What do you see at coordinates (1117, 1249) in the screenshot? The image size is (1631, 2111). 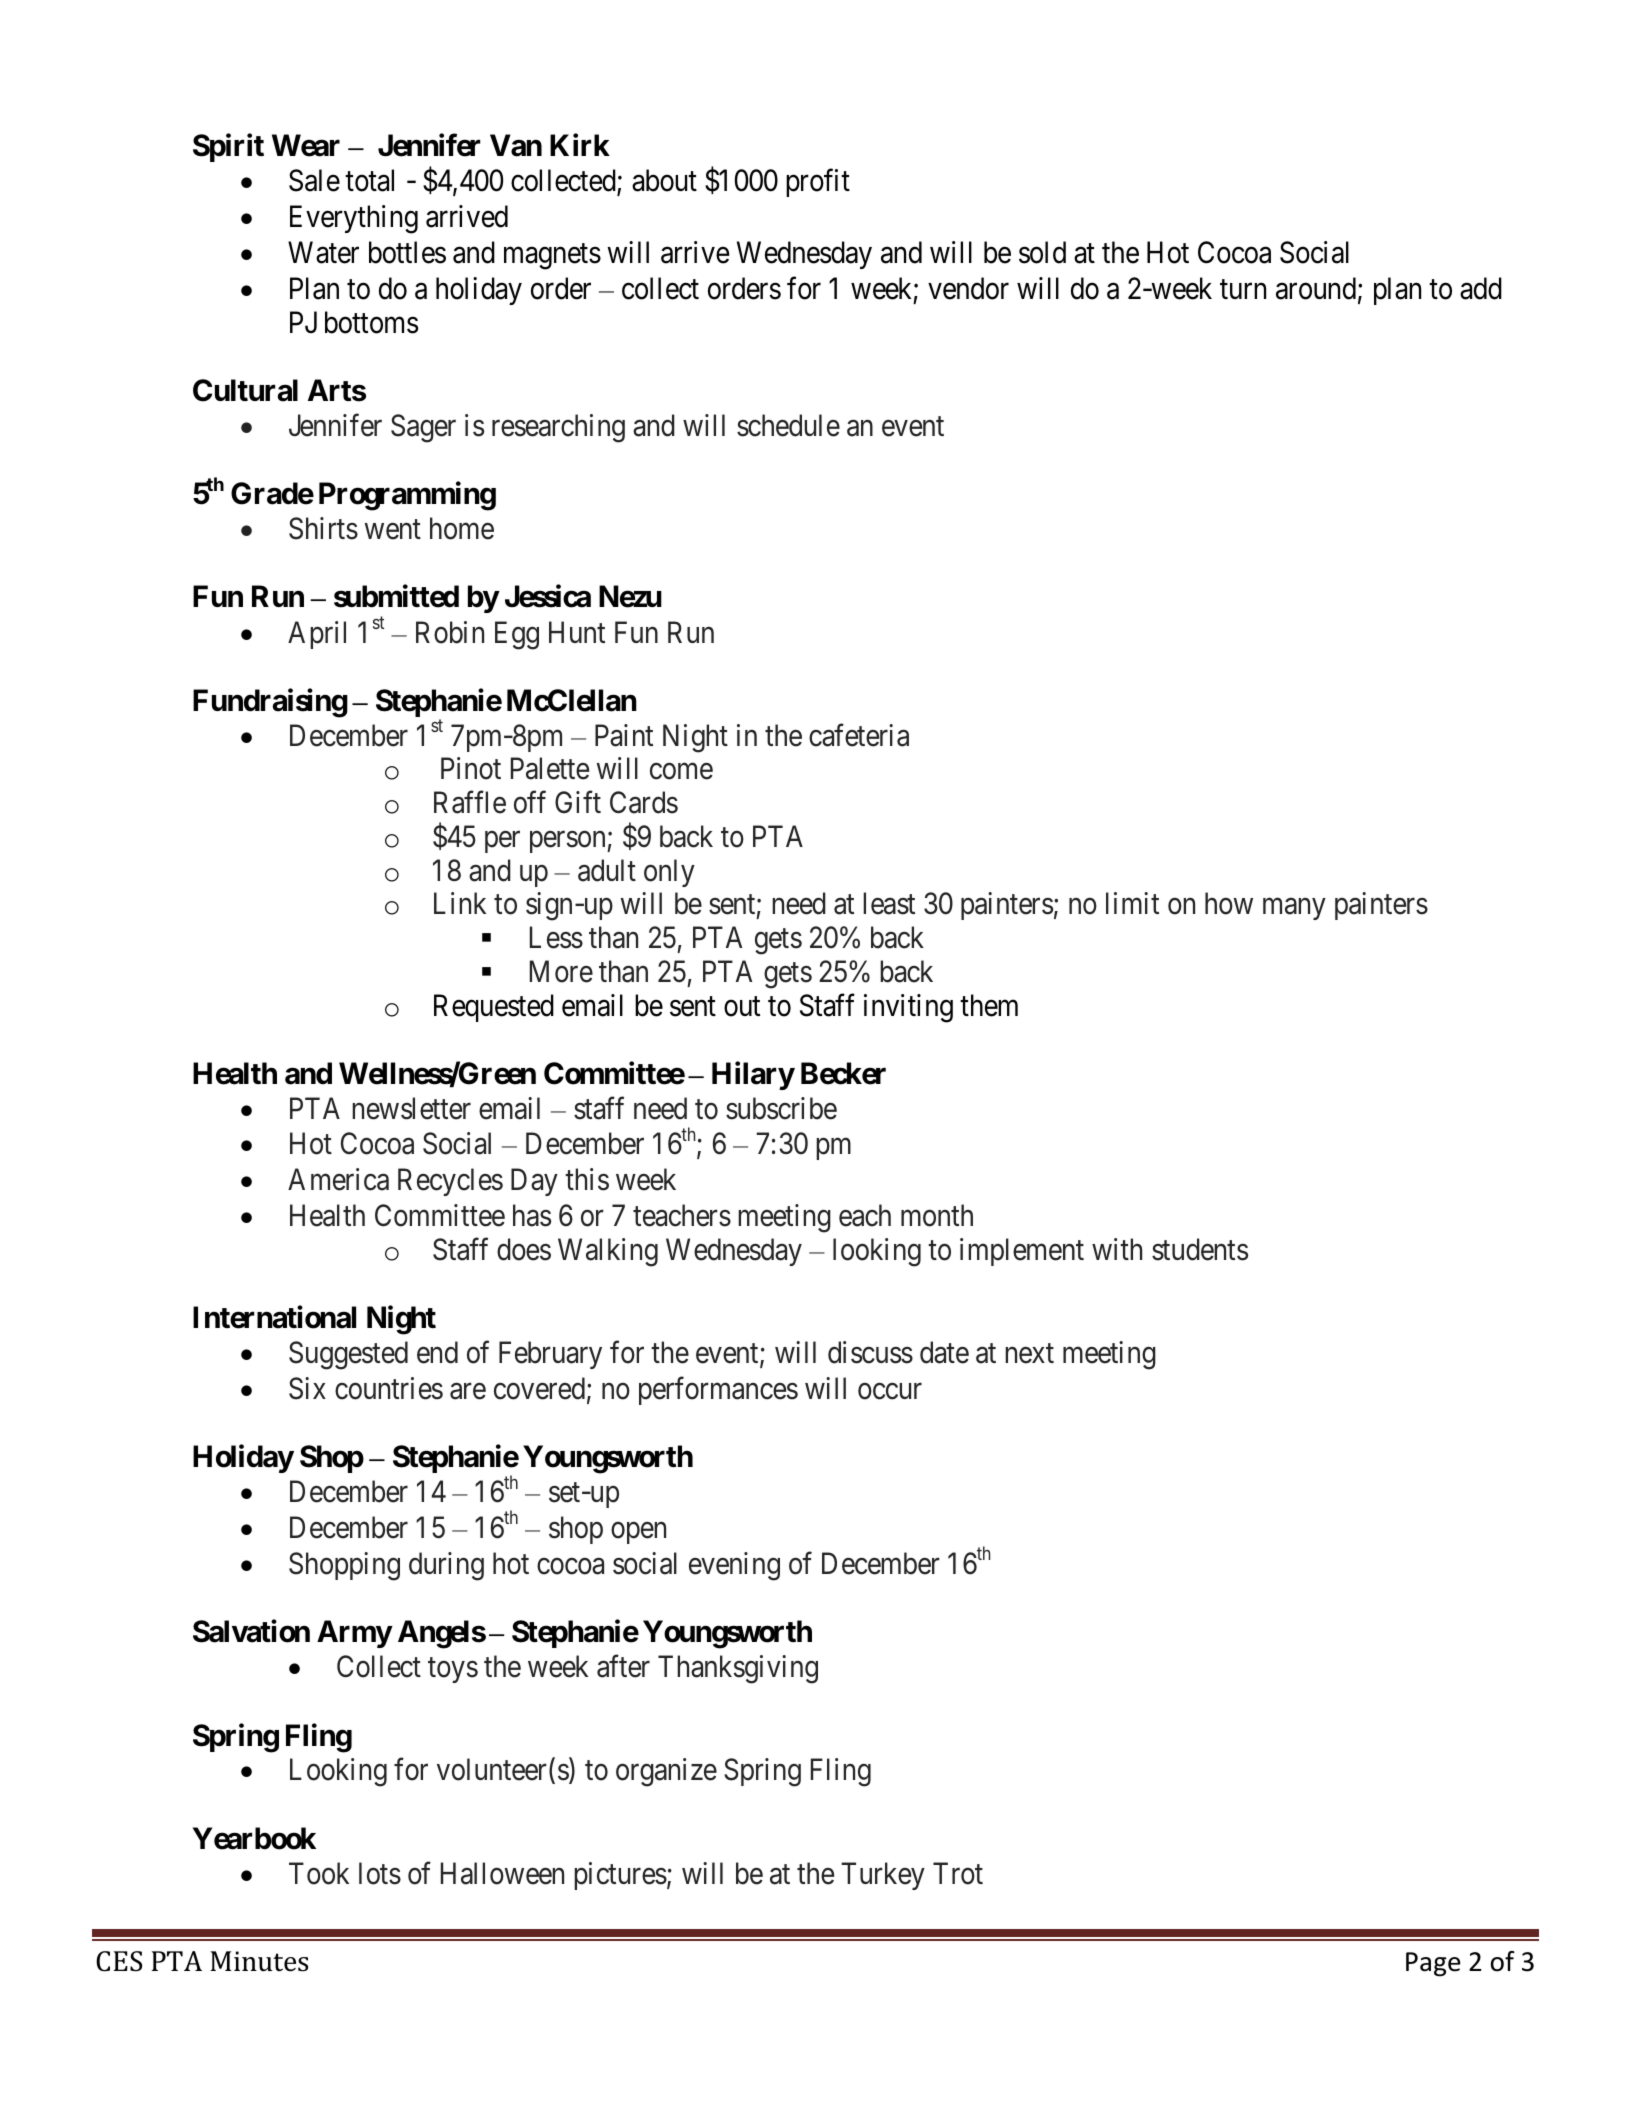 I see `with` at bounding box center [1117, 1249].
